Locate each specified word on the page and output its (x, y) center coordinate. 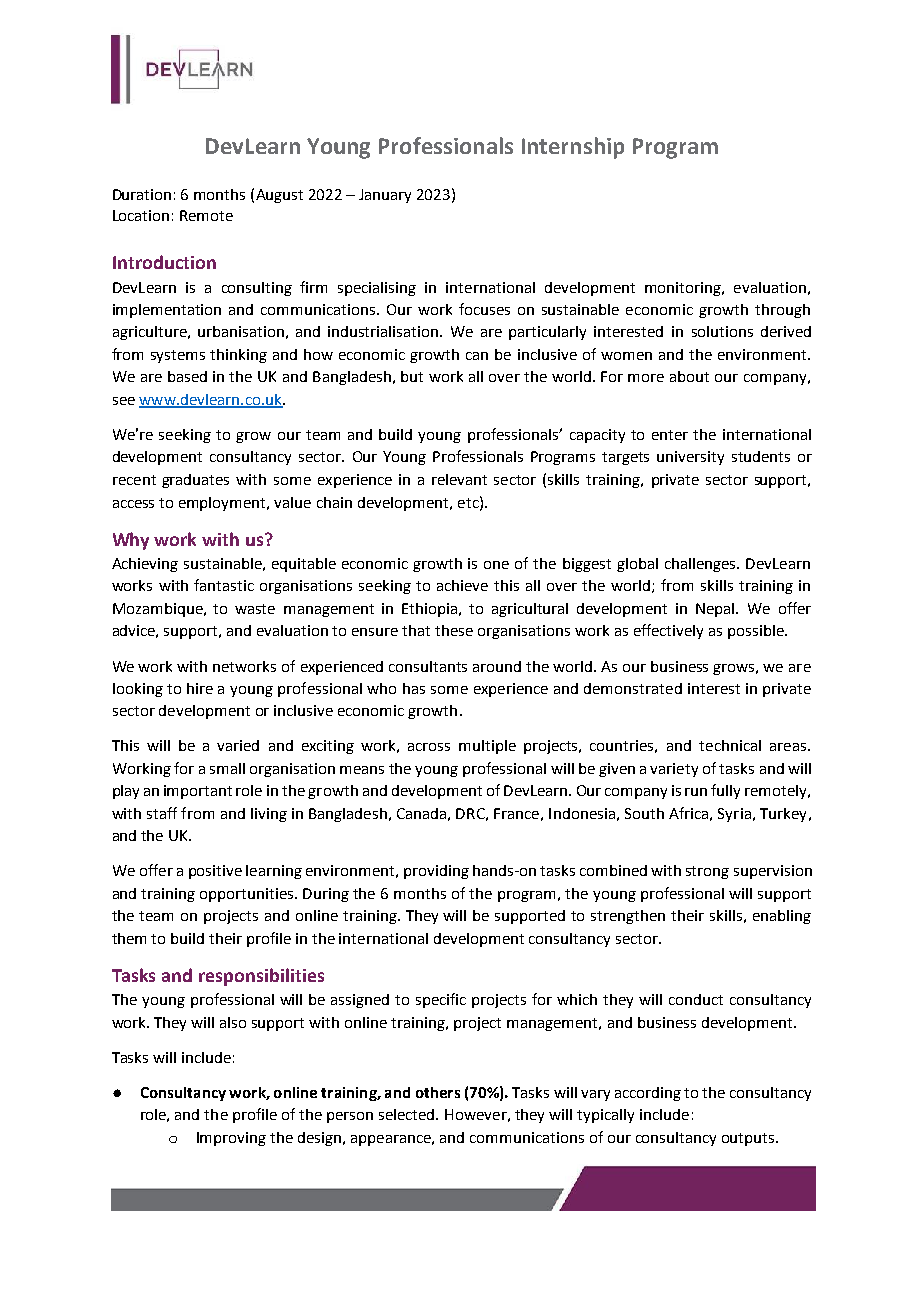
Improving (231, 1139)
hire (200, 688)
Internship (573, 148)
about (689, 376)
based (187, 376)
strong (707, 872)
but (412, 376)
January (385, 196)
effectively (668, 631)
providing (436, 872)
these (454, 630)
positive (215, 872)
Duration (142, 194)
